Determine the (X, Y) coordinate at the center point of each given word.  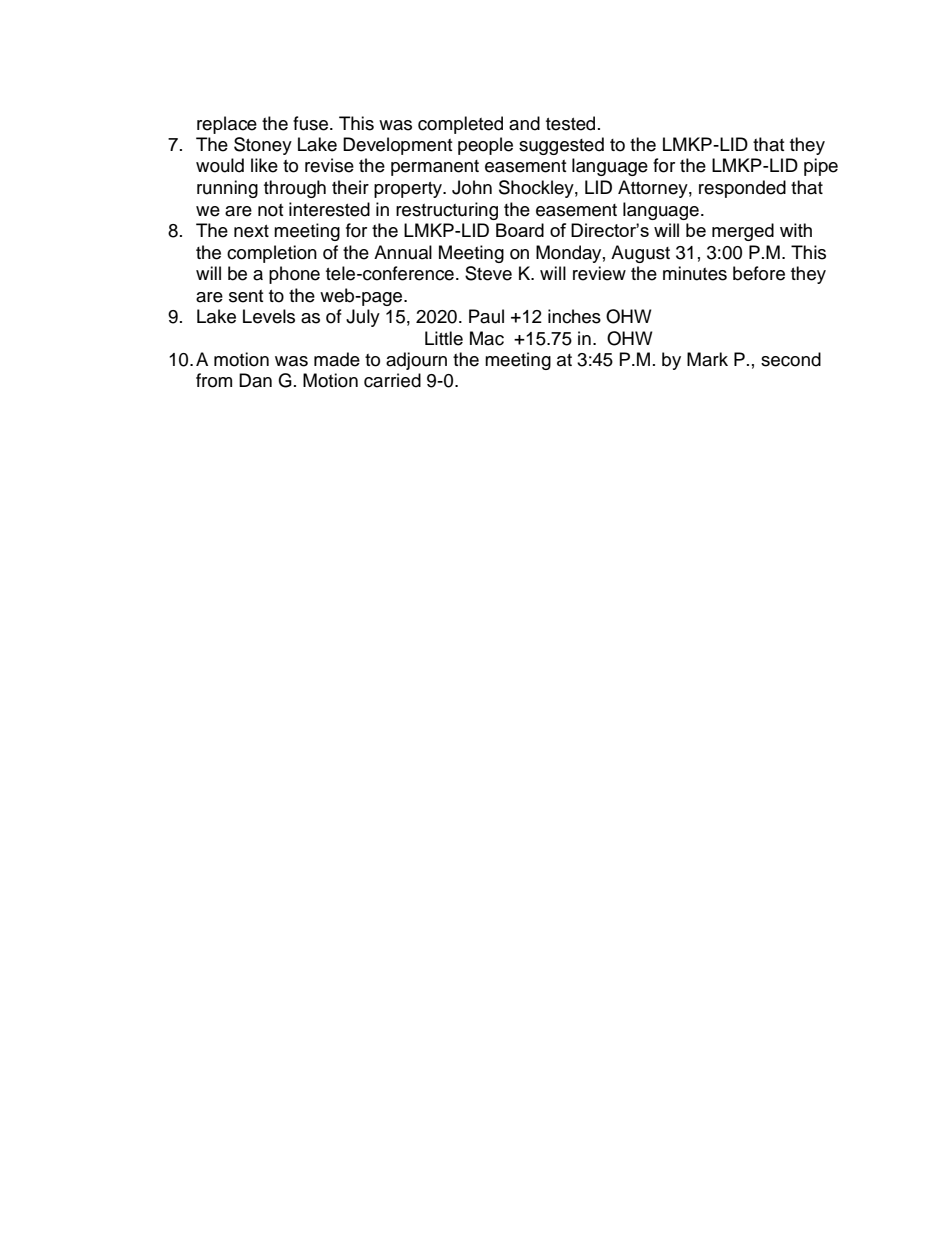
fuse (312, 123)
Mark (707, 359)
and (524, 123)
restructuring (447, 211)
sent (246, 296)
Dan (255, 380)
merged (743, 232)
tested (570, 123)
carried (392, 380)
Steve (488, 273)
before (759, 273)
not (270, 210)
